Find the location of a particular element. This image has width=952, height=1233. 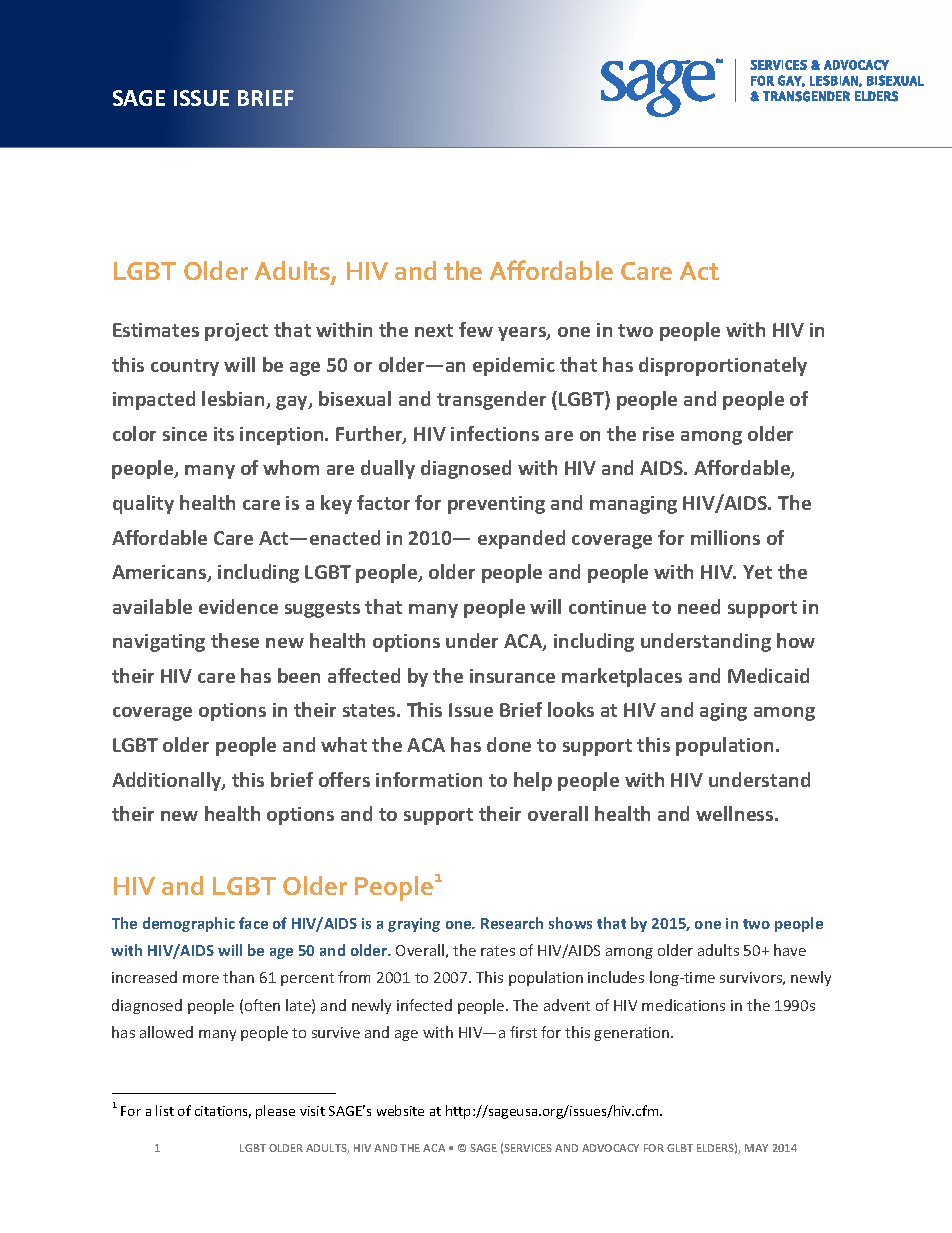

GLBT is located at coordinates (680, 1148).
